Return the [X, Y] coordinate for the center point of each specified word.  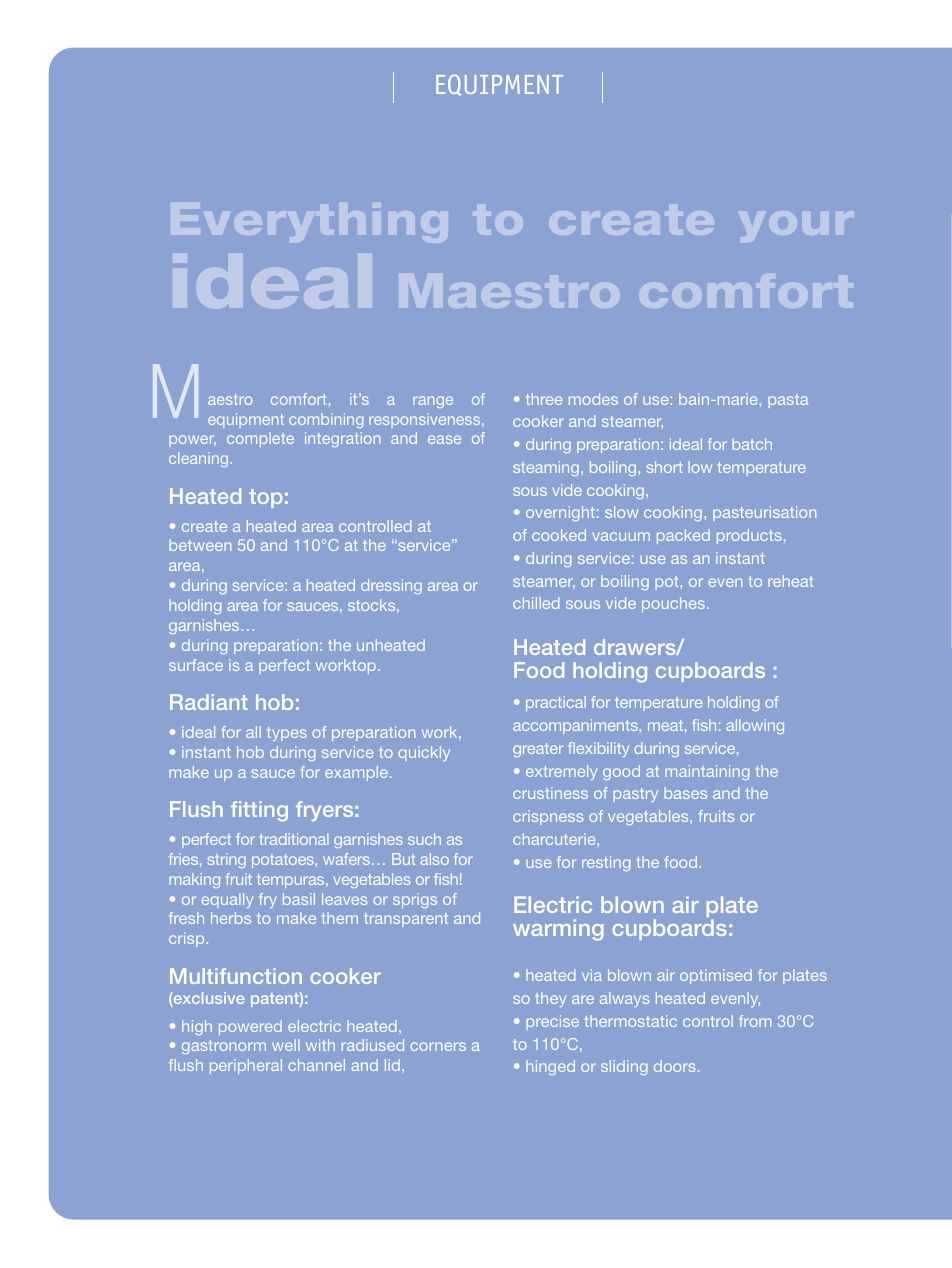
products [749, 536]
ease [444, 439]
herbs [231, 918]
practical [556, 703]
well [286, 1045]
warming [558, 930]
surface [196, 665]
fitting [259, 811]
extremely [561, 772]
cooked [559, 535]
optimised [716, 976]
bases [685, 793]
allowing [755, 726]
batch [752, 444]
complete [260, 439]
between [200, 545]
